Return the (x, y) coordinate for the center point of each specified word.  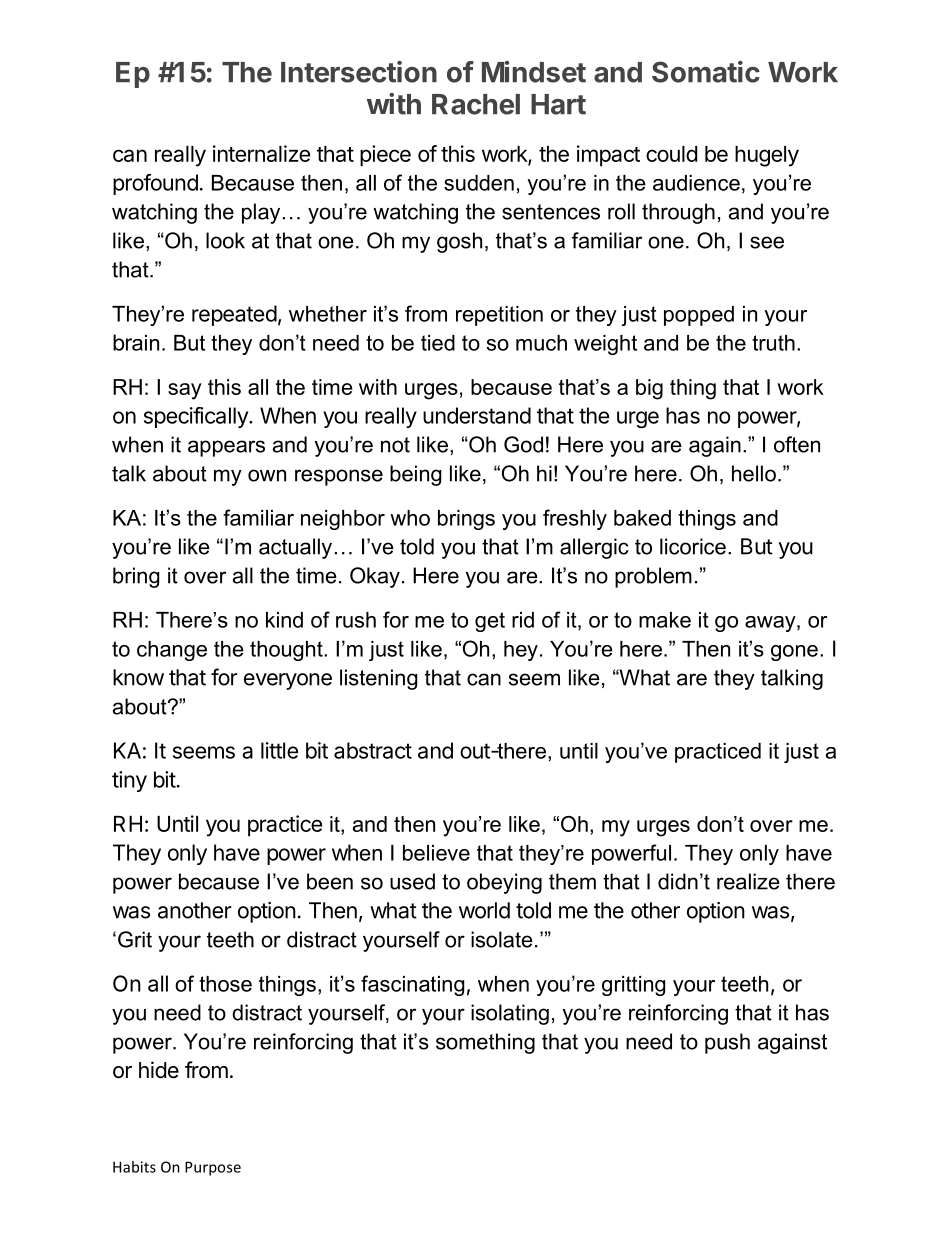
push (727, 1043)
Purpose (213, 1168)
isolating (510, 1014)
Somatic (706, 72)
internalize (261, 153)
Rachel (476, 104)
